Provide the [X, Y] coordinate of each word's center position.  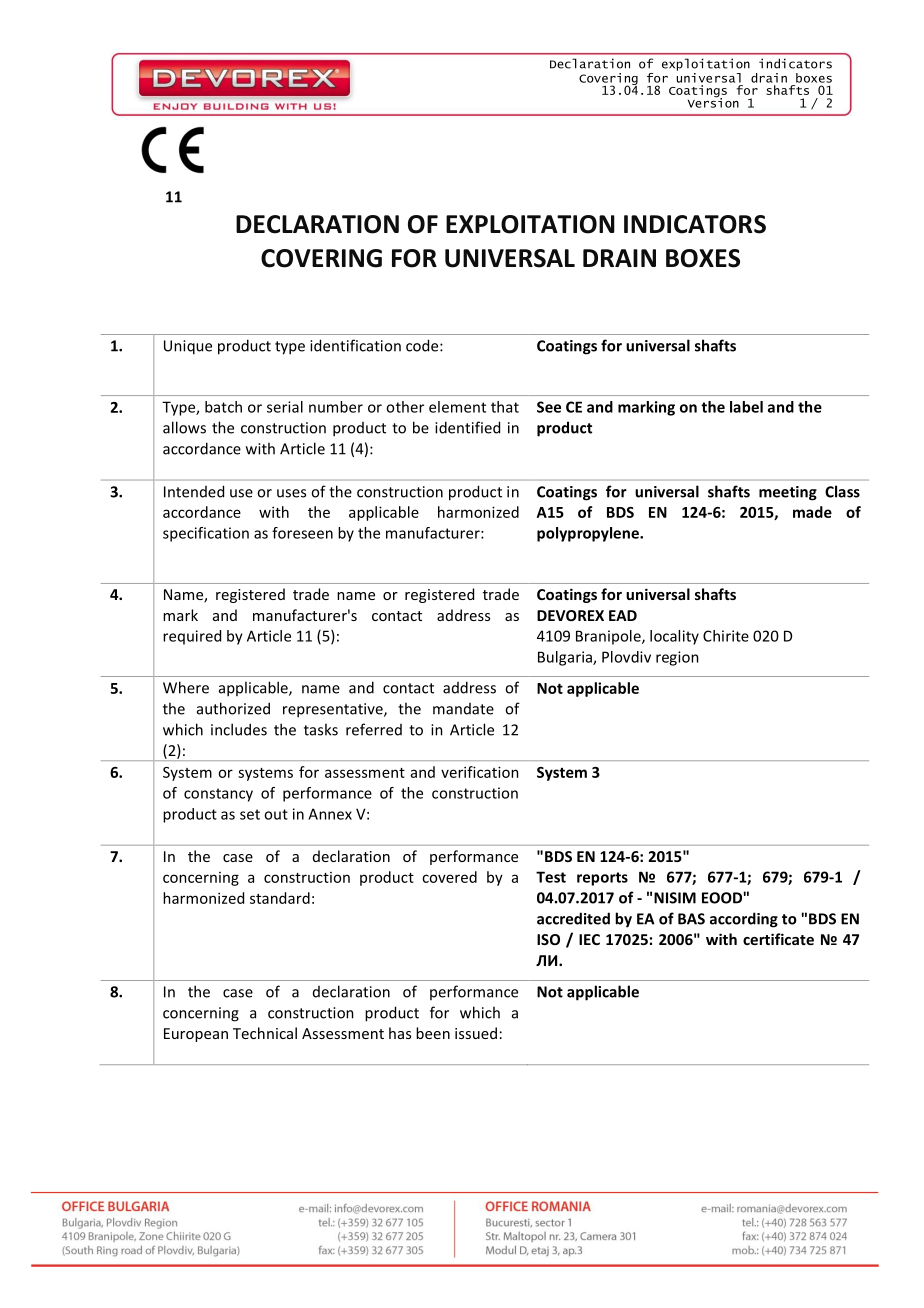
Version [713, 101]
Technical [265, 1033]
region [677, 658]
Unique [188, 347]
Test [551, 877]
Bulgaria [566, 658]
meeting [788, 493]
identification [355, 345]
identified [467, 427]
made [812, 512]
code [423, 345]
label [746, 407]
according [744, 920]
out [276, 814]
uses [291, 493]
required [192, 637]
